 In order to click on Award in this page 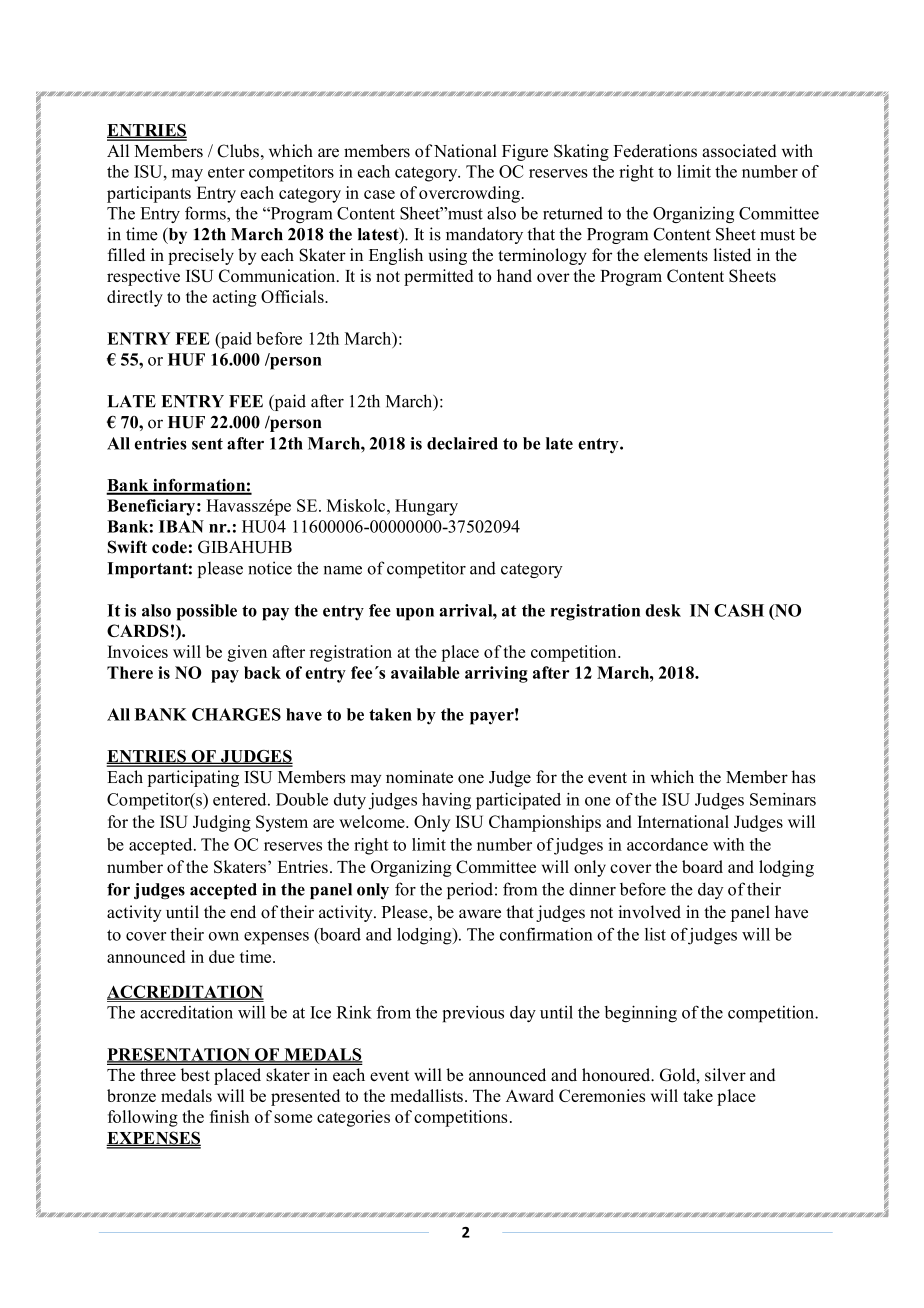, I will do `click(530, 1095)`.
